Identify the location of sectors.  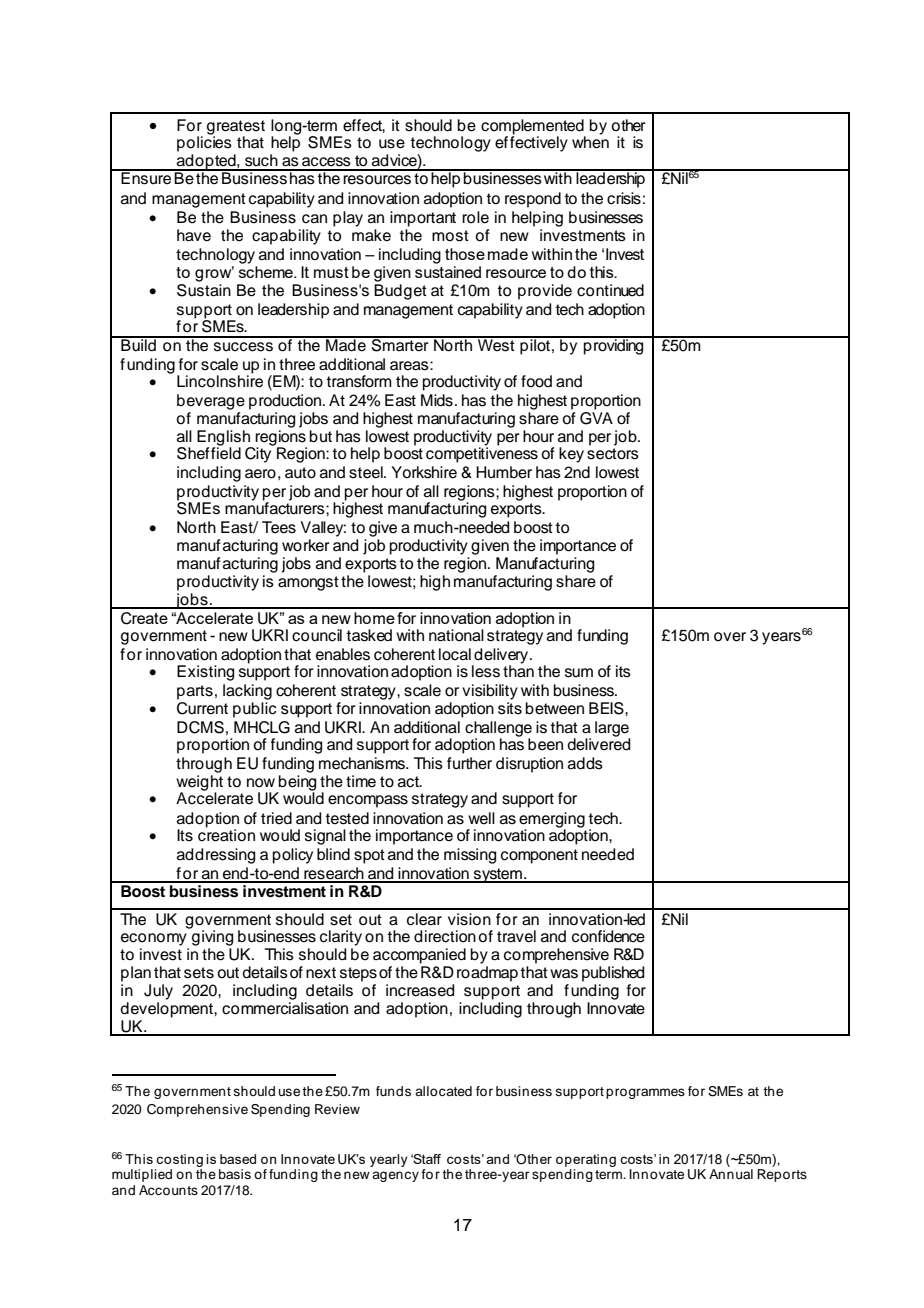
(613, 454).
